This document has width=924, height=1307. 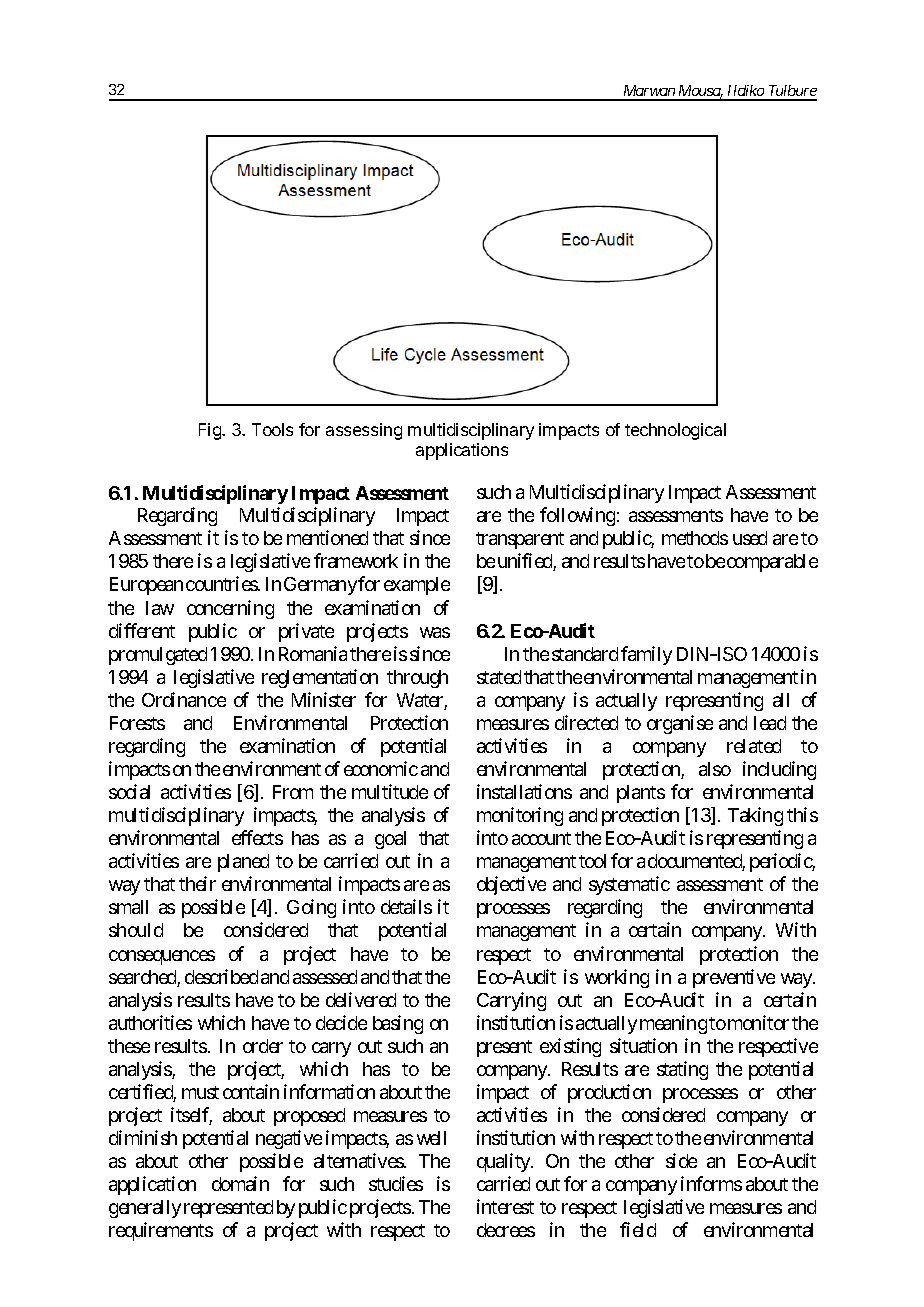 What do you see at coordinates (158, 656) in the document?
I see `promulgated` at bounding box center [158, 656].
